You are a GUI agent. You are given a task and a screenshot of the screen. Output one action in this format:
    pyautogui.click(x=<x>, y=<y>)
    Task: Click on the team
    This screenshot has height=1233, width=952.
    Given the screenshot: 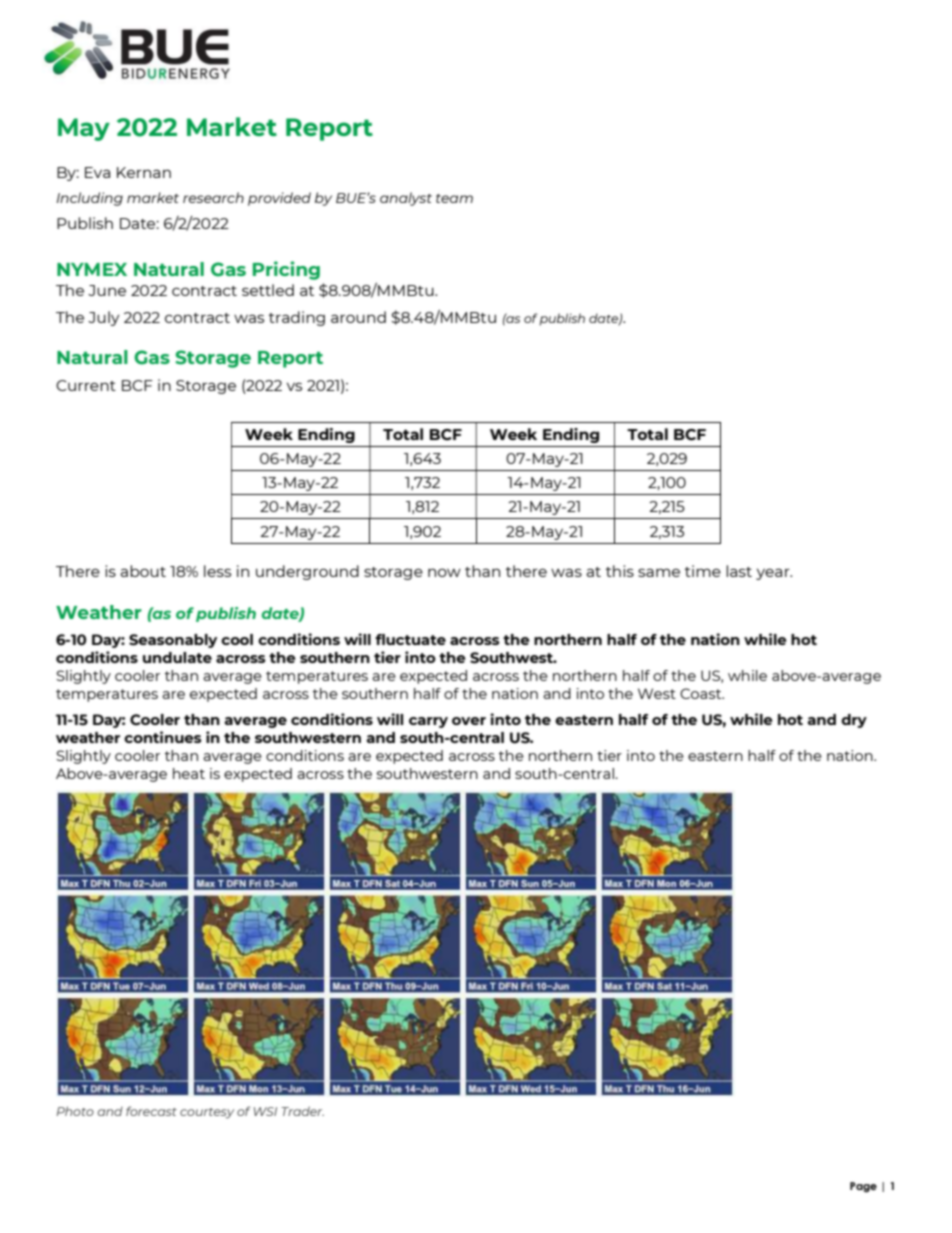 What is the action you would take?
    pyautogui.click(x=454, y=198)
